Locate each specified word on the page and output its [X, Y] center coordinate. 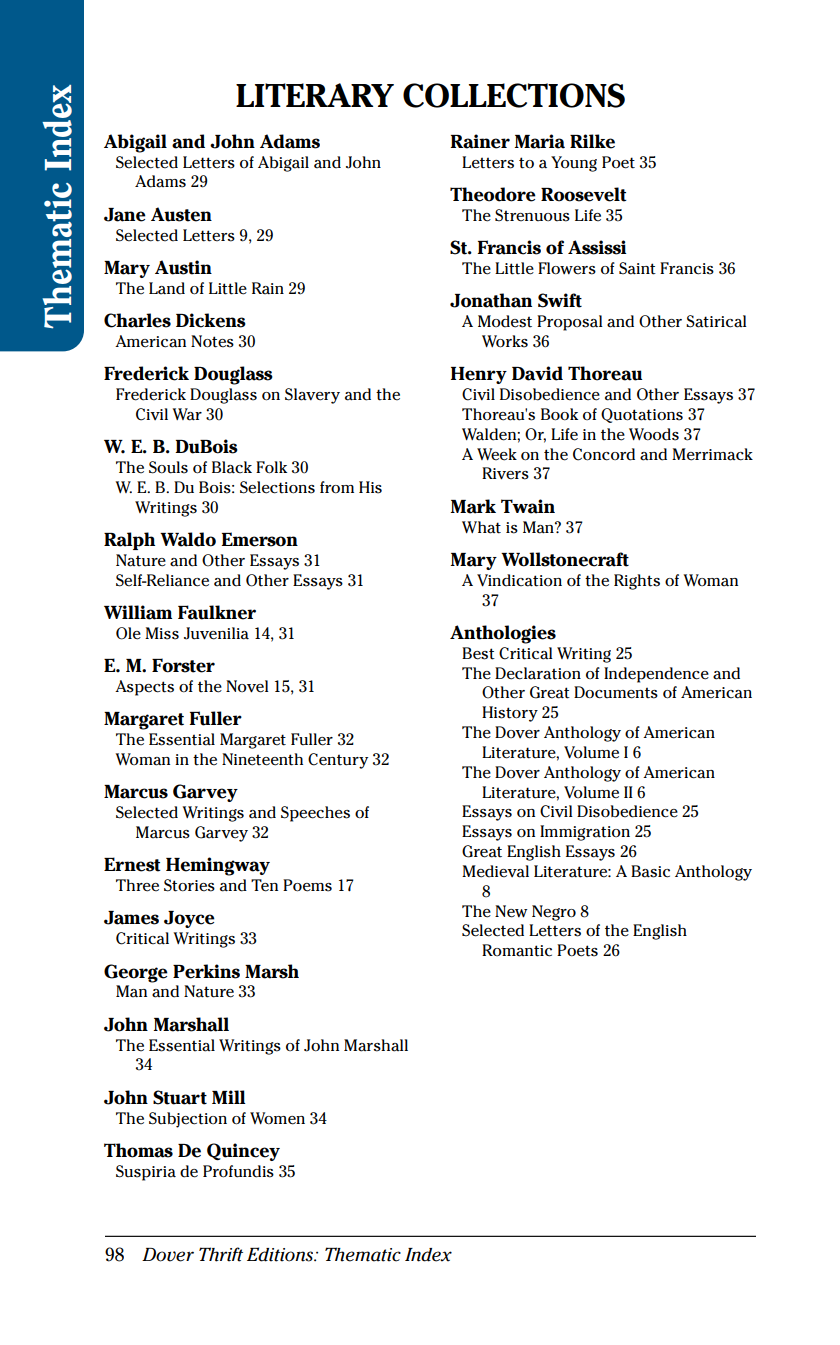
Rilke [592, 141]
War [187, 414]
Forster [183, 665]
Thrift [221, 1254]
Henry [479, 375]
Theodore [493, 194]
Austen [181, 214]
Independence [656, 675]
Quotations [642, 415]
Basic [650, 871]
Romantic [517, 950]
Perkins [206, 971]
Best [478, 653]
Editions [281, 1254]
